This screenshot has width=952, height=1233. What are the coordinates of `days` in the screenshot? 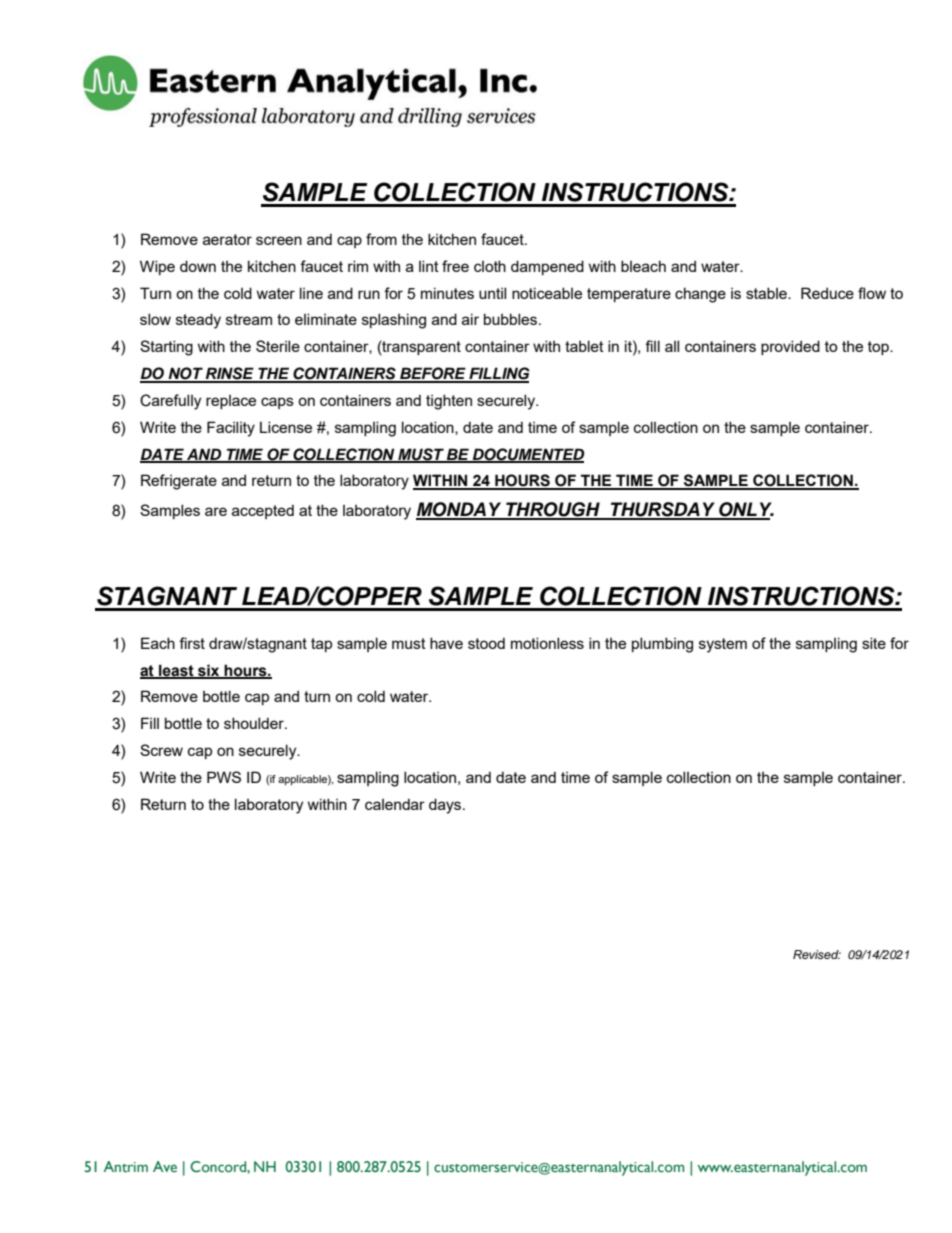 It's located at (446, 806).
